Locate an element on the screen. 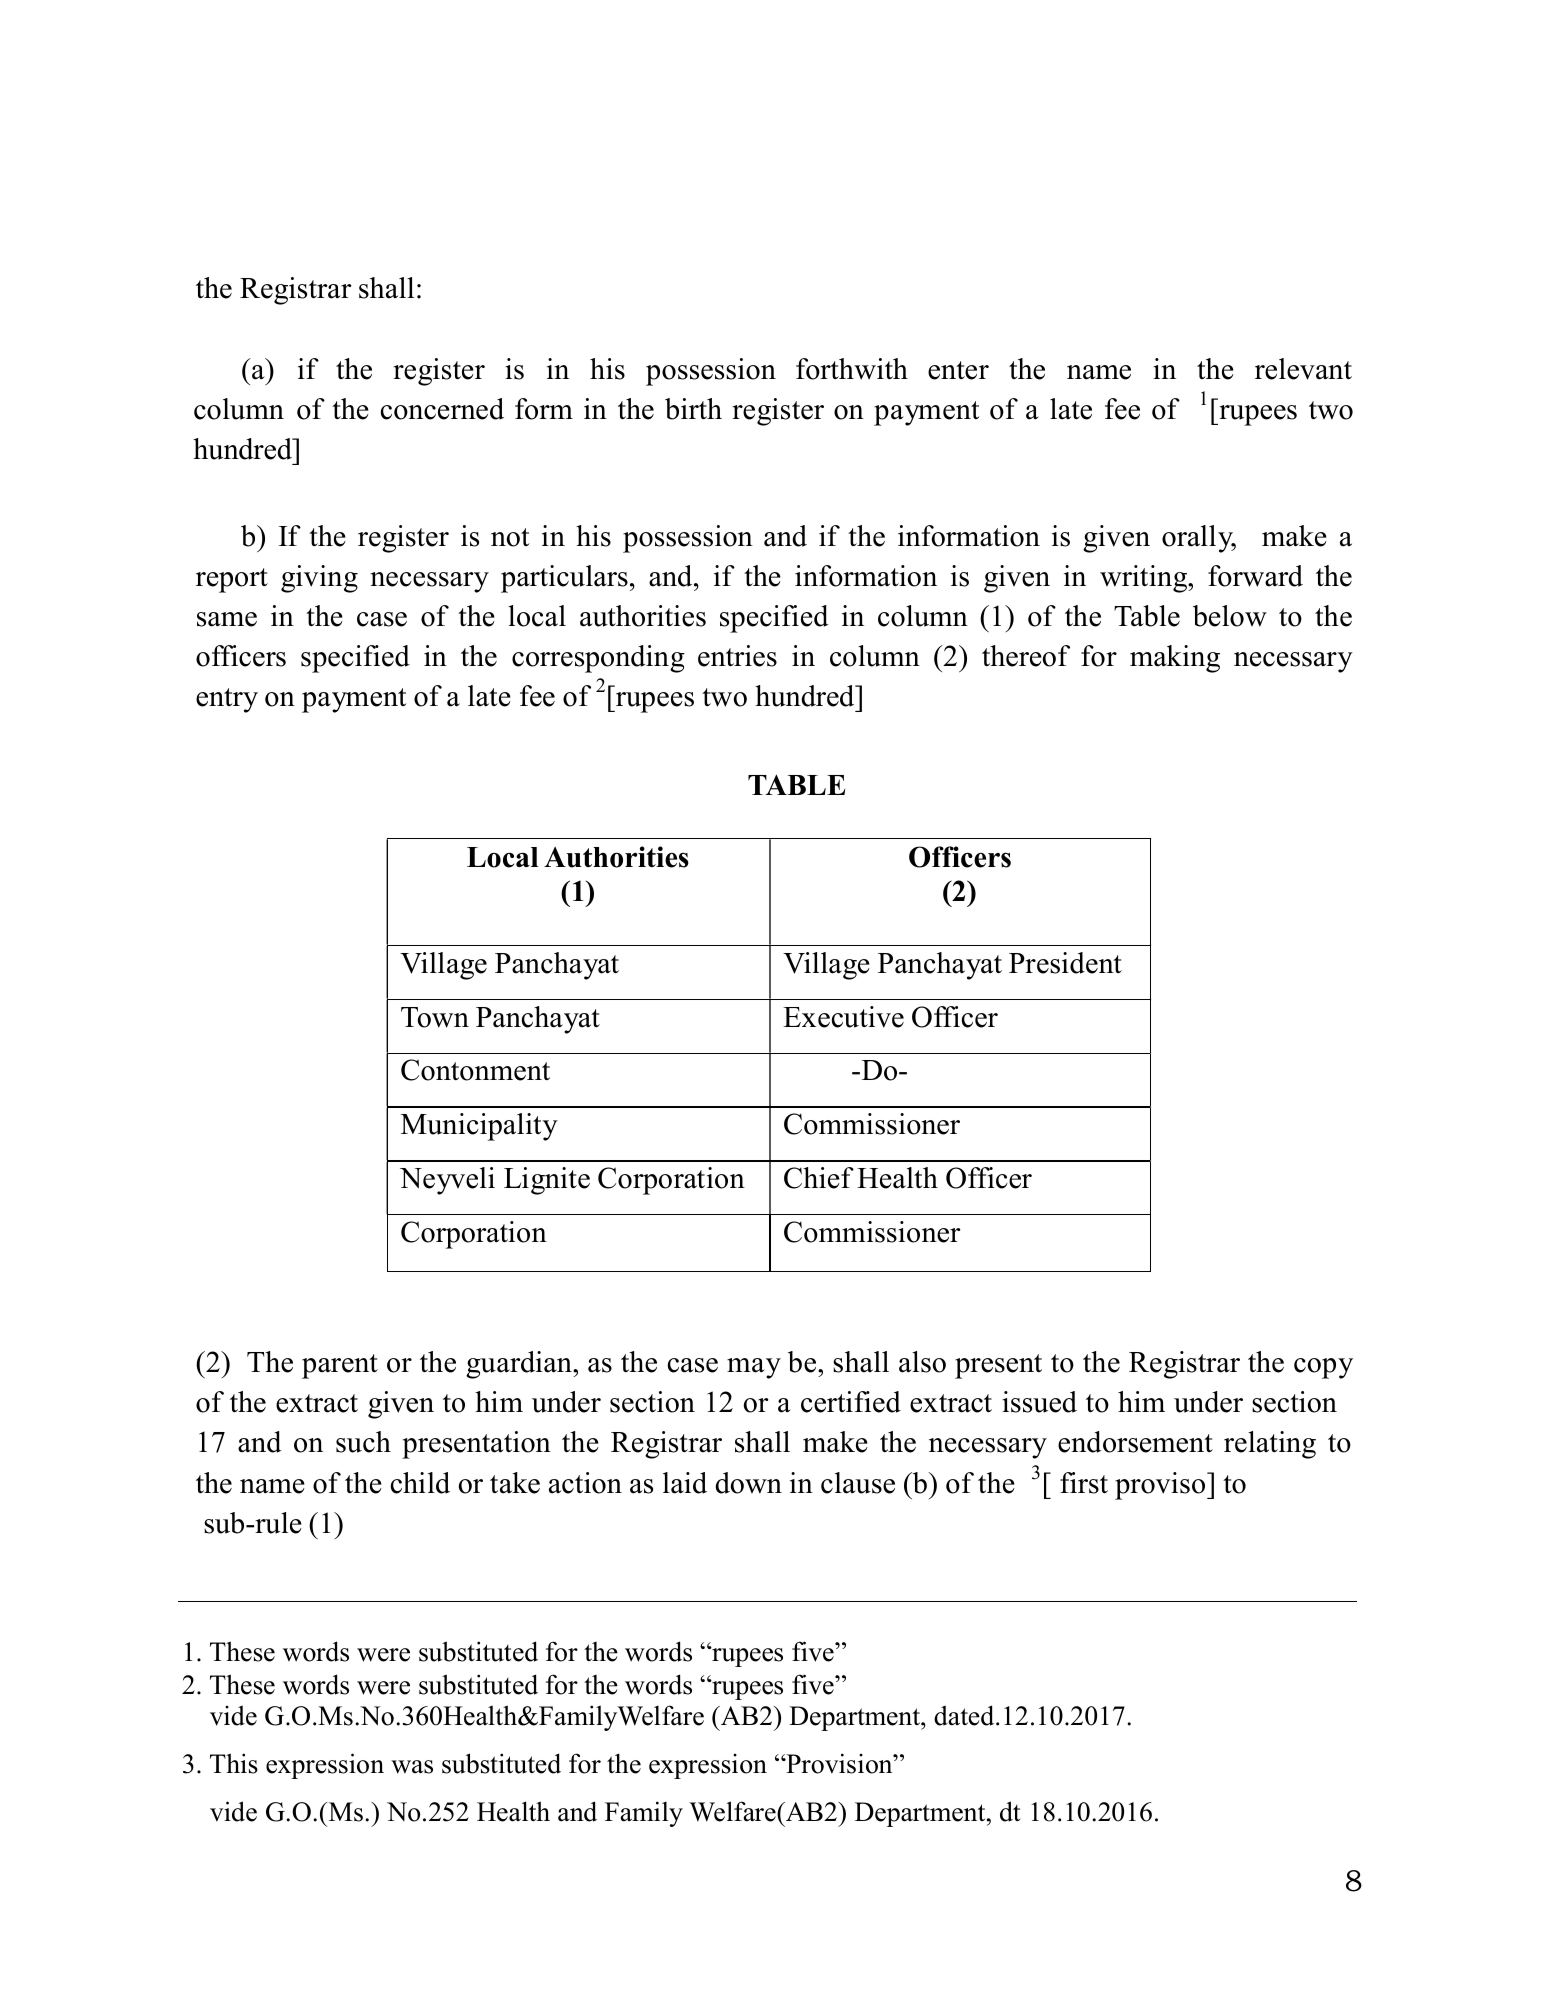 The image size is (1545, 1999). President is located at coordinates (1065, 963).
